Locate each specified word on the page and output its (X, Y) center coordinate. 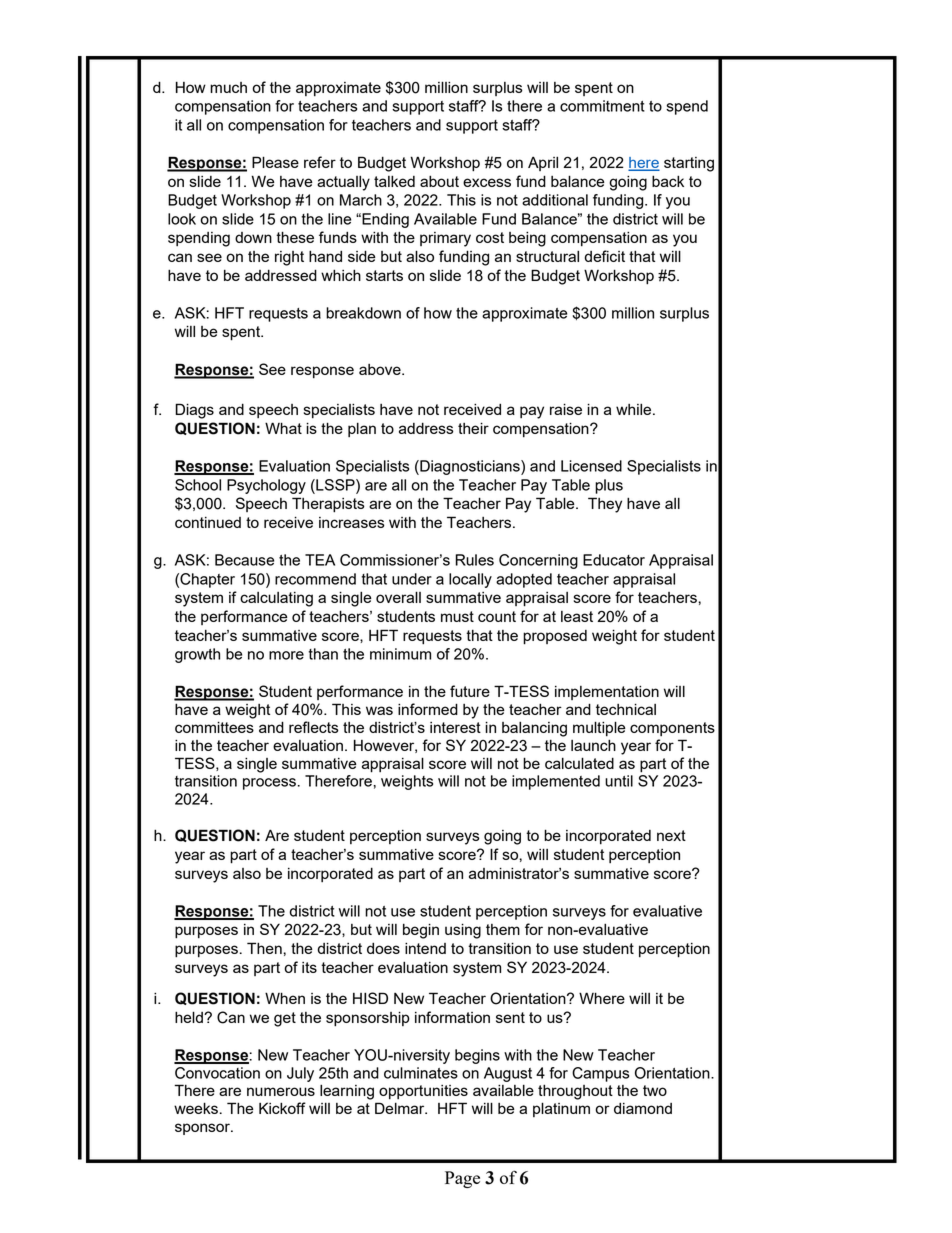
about (439, 181)
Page (462, 1179)
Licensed (591, 466)
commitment (602, 106)
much (228, 87)
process (269, 784)
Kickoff (282, 1108)
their (473, 428)
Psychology (266, 486)
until (619, 781)
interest (455, 727)
